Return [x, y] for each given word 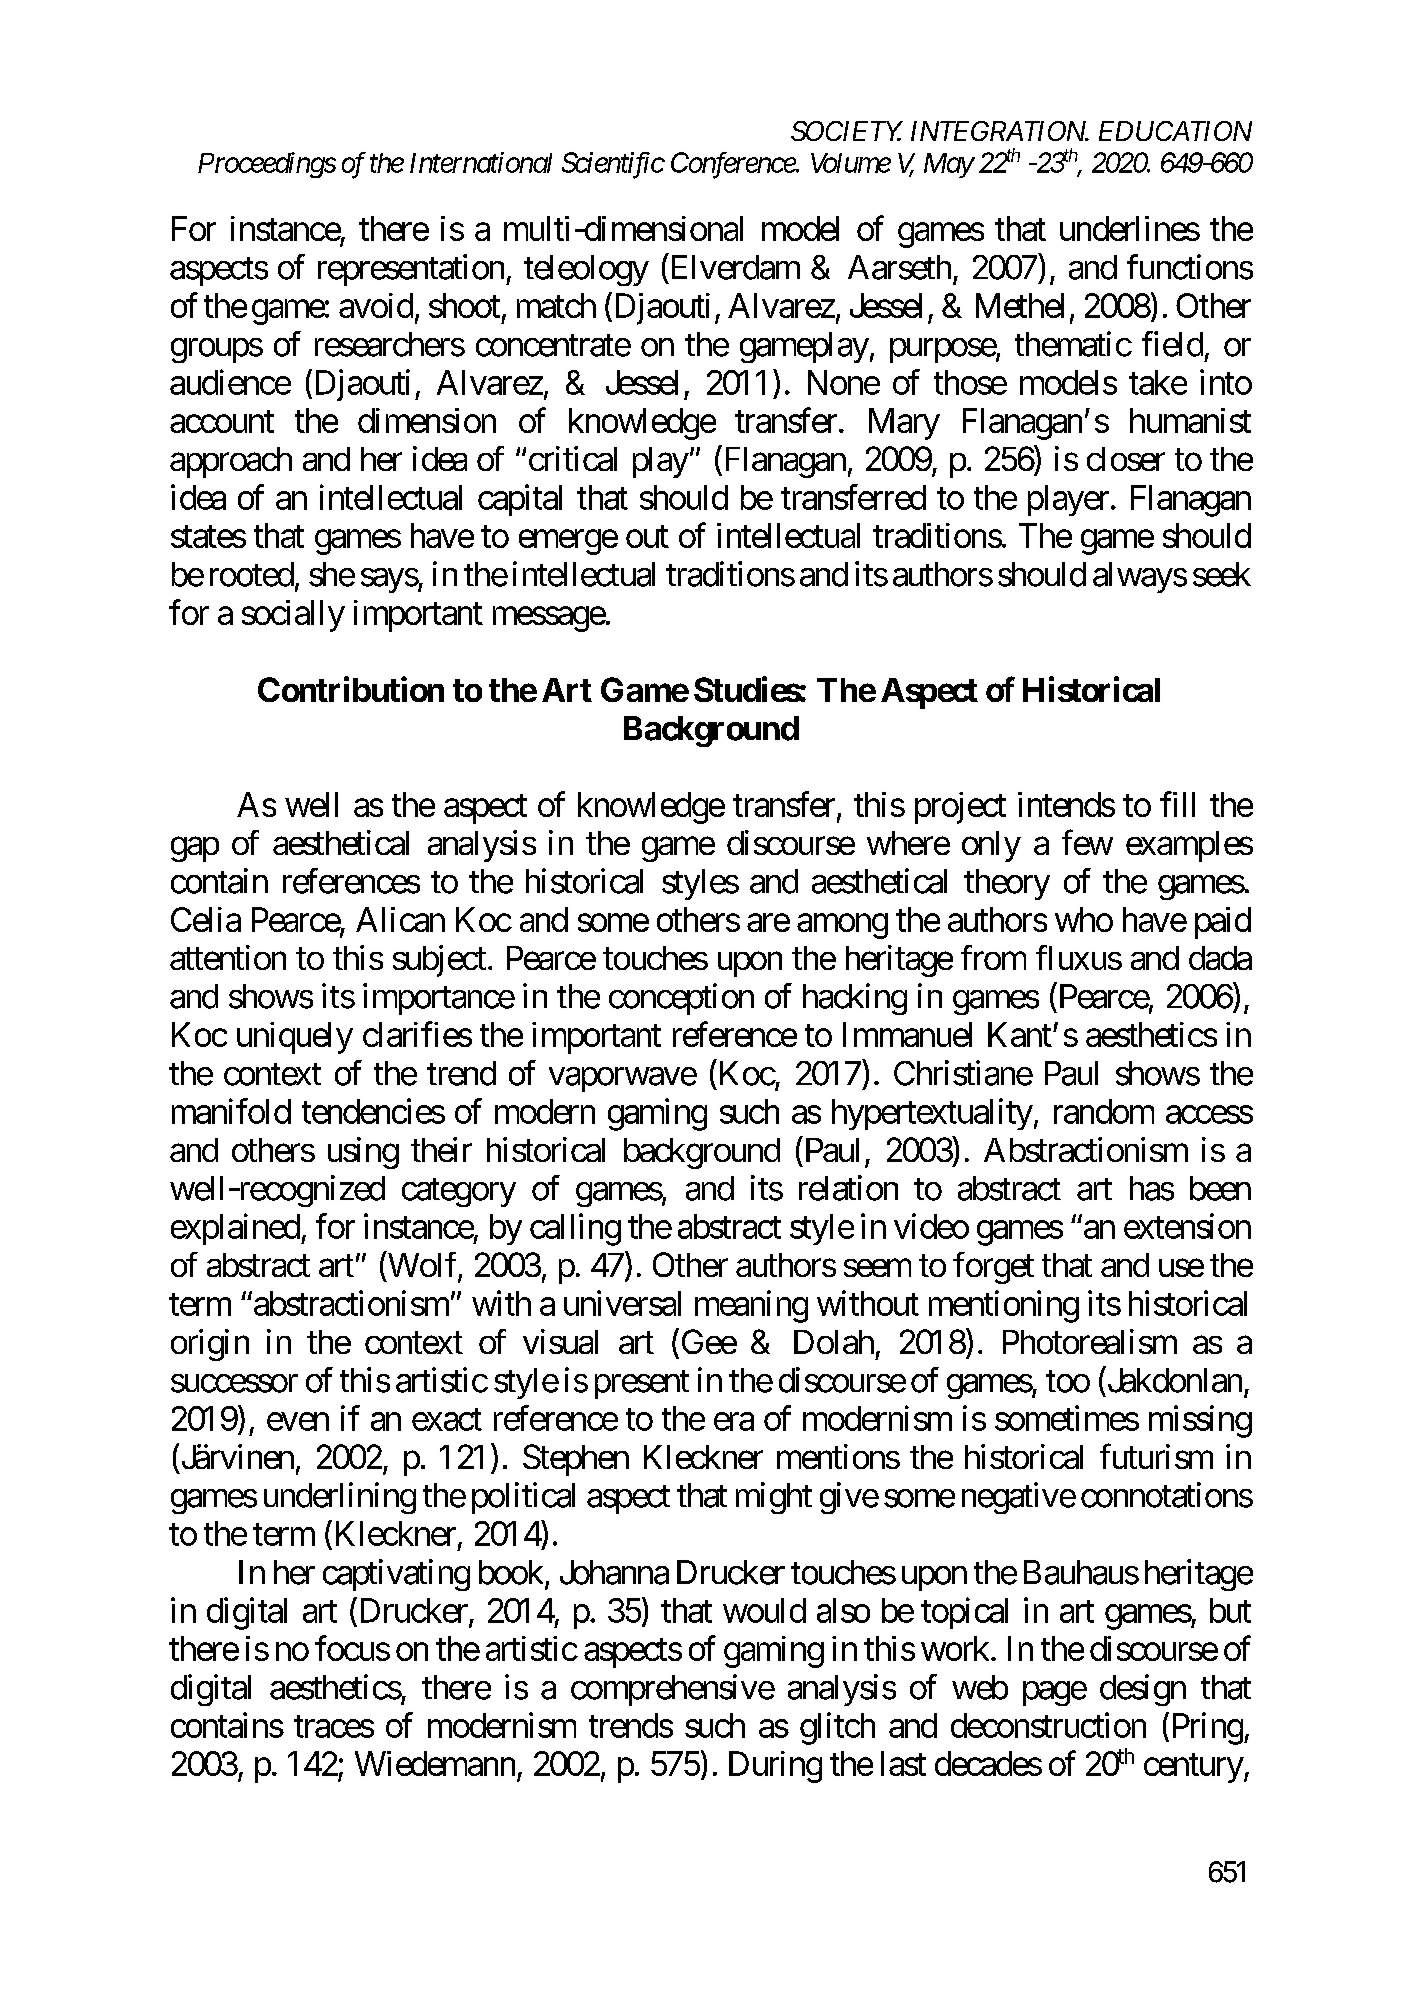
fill [1177, 804]
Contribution [351, 689]
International [481, 162]
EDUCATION [1175, 131]
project [960, 808]
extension [1187, 1226]
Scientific [613, 165]
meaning [751, 1306]
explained [235, 1229]
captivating [396, 1575]
